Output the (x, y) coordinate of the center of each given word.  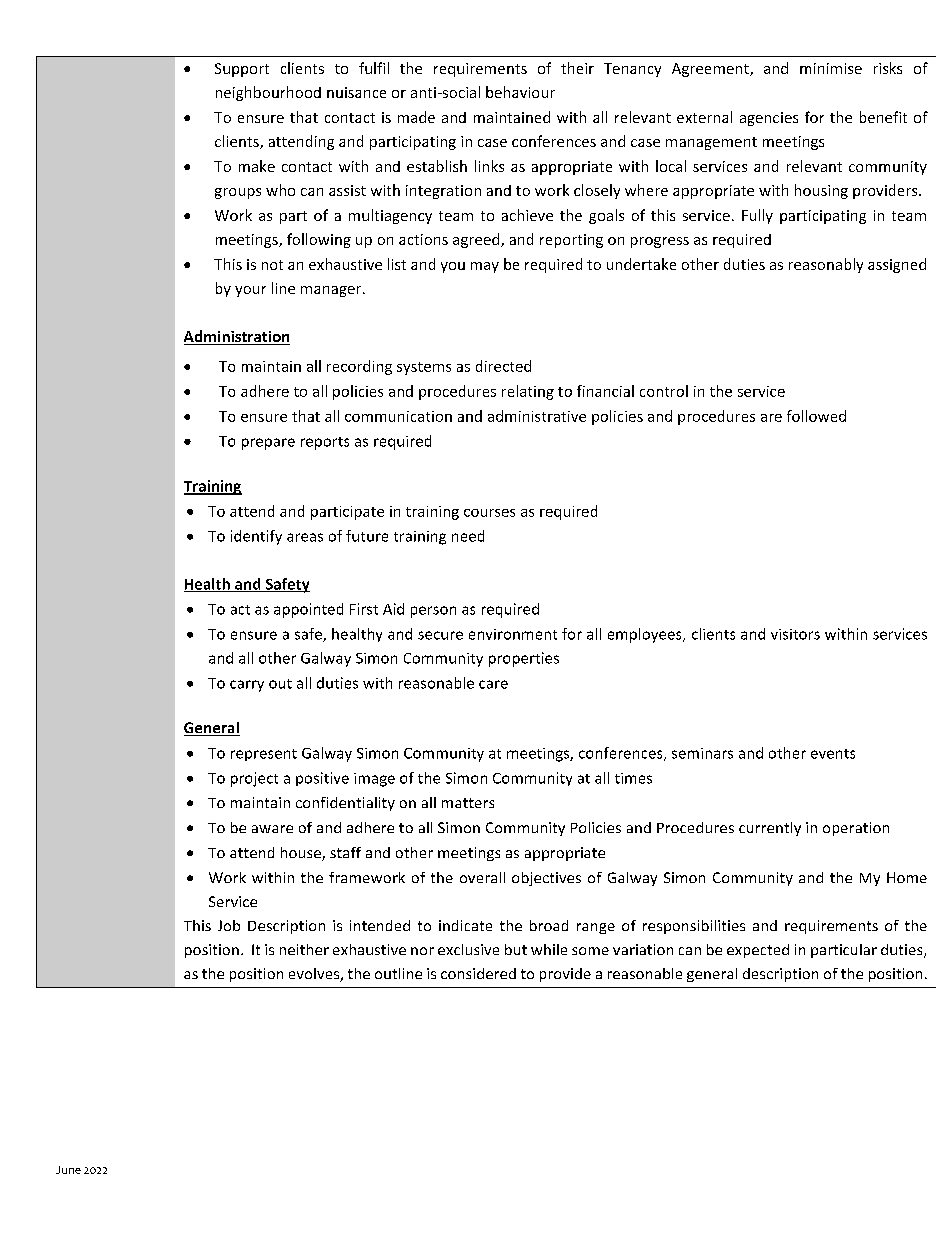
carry (247, 686)
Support (242, 70)
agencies (769, 119)
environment (513, 634)
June (68, 1170)
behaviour (520, 92)
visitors (795, 634)
